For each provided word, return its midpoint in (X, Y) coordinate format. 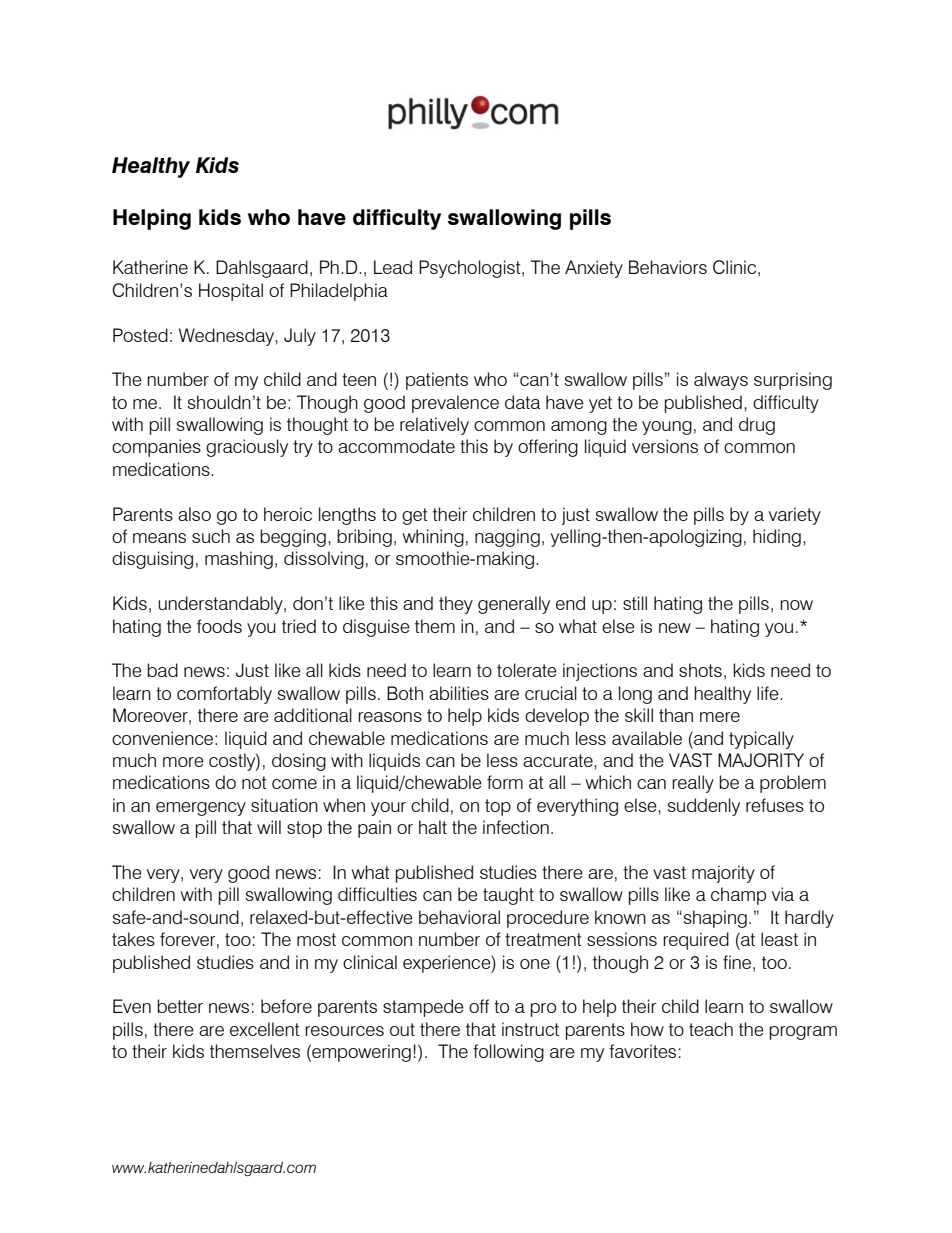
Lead (393, 267)
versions (665, 446)
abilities (459, 693)
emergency (201, 809)
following (508, 1053)
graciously (247, 448)
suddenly (703, 807)
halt (433, 827)
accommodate (396, 446)
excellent (265, 1029)
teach (711, 1029)
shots (700, 670)
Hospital (231, 292)
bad (162, 670)
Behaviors (668, 267)
